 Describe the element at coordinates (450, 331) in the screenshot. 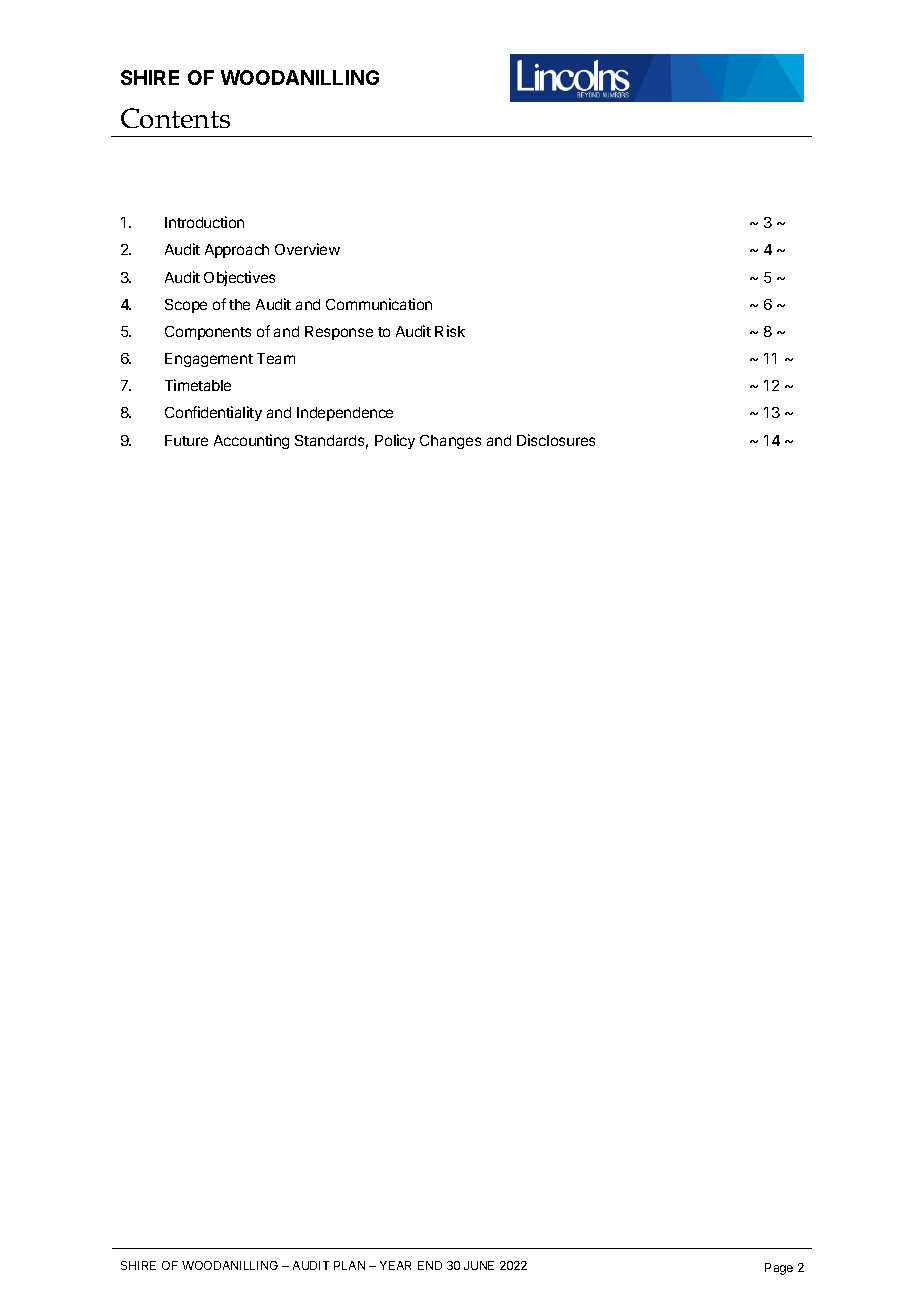

I see `Risk` at that location.
